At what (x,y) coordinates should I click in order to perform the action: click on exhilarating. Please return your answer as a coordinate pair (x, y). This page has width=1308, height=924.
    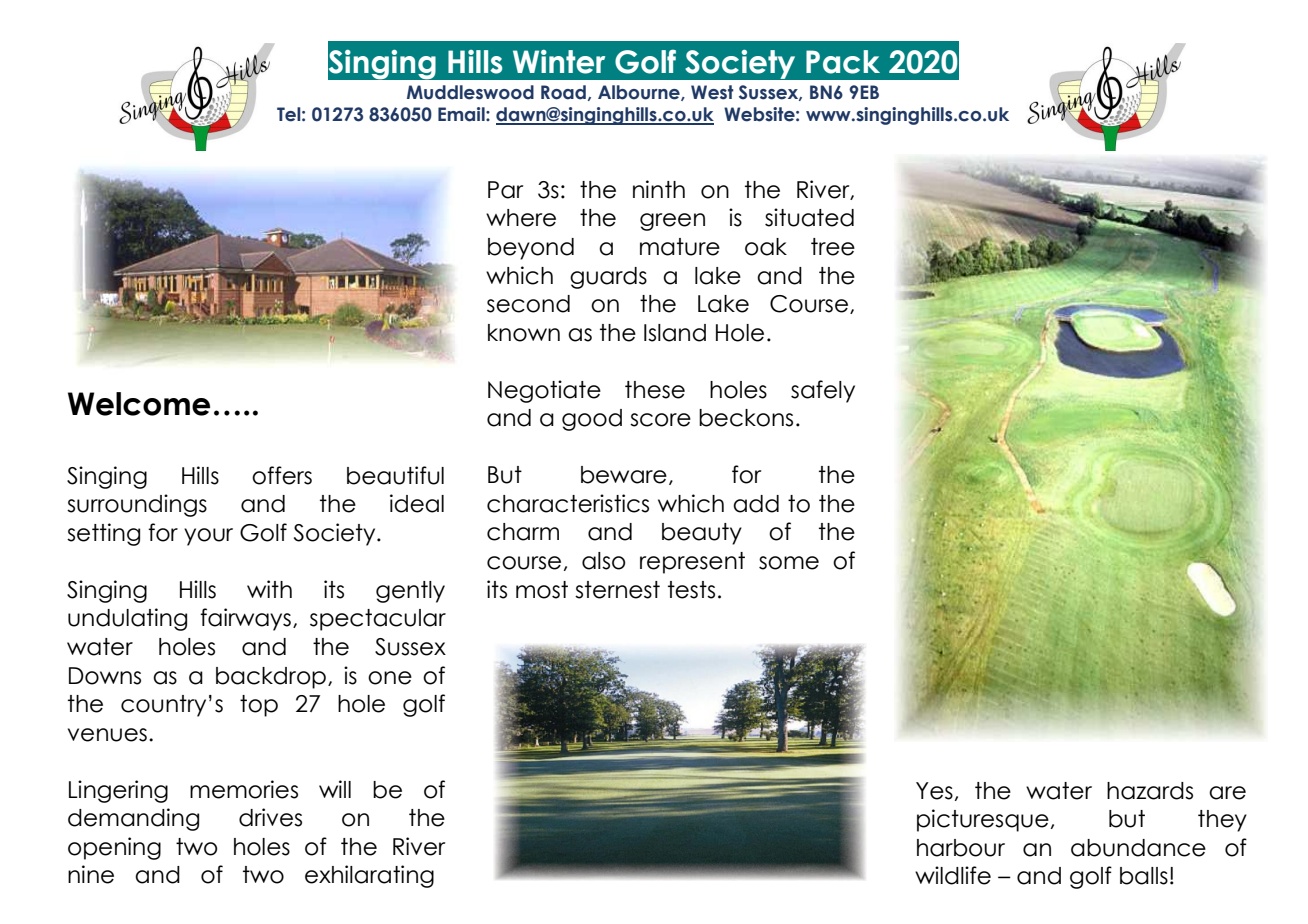
    Looking at the image, I should click on (369, 876).
